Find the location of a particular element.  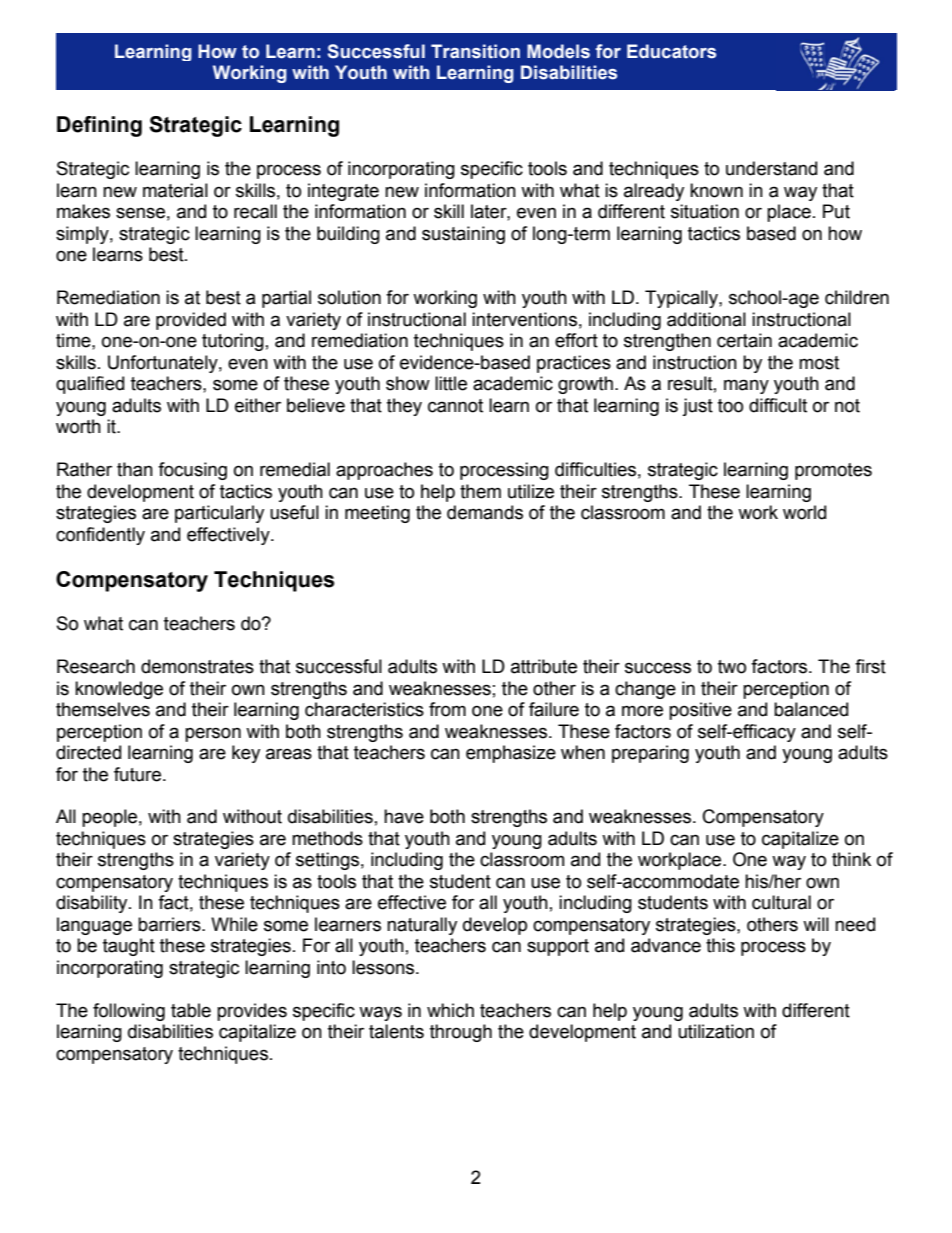

table is located at coordinates (191, 1010).
